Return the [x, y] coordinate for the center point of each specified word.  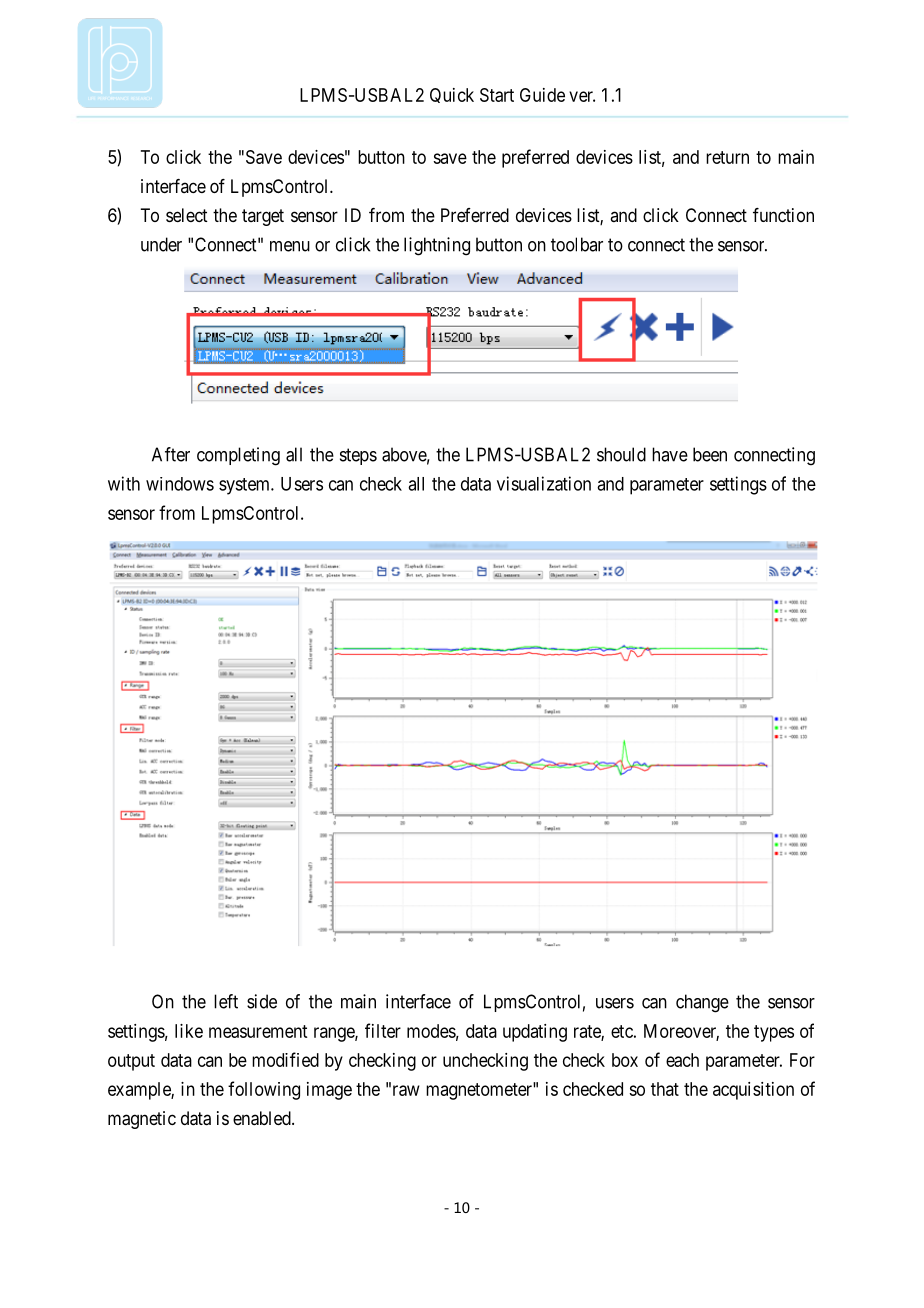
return [727, 157]
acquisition [753, 1091]
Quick [452, 95]
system [245, 486]
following [264, 1090]
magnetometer [480, 1091]
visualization [544, 483]
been [710, 454]
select [187, 215]
